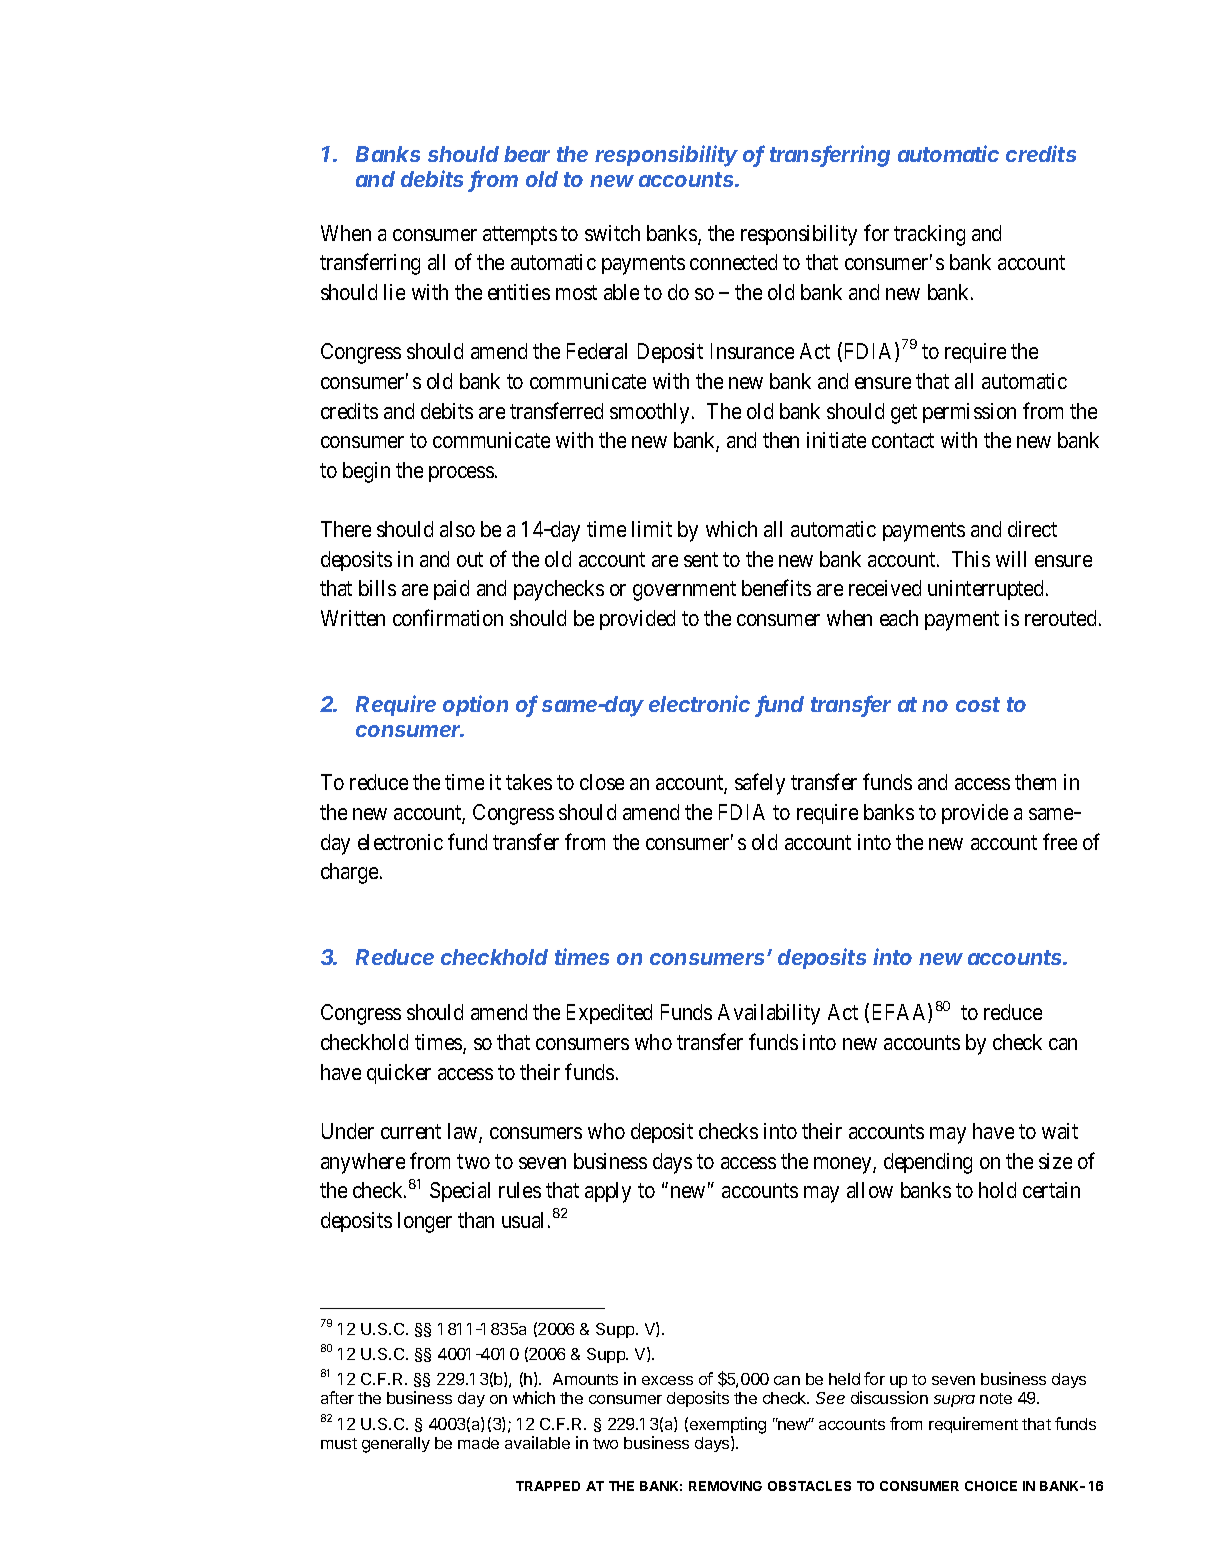 This page has width=1210, height=1566. What do you see at coordinates (396, 1445) in the page?
I see `generally` at bounding box center [396, 1445].
